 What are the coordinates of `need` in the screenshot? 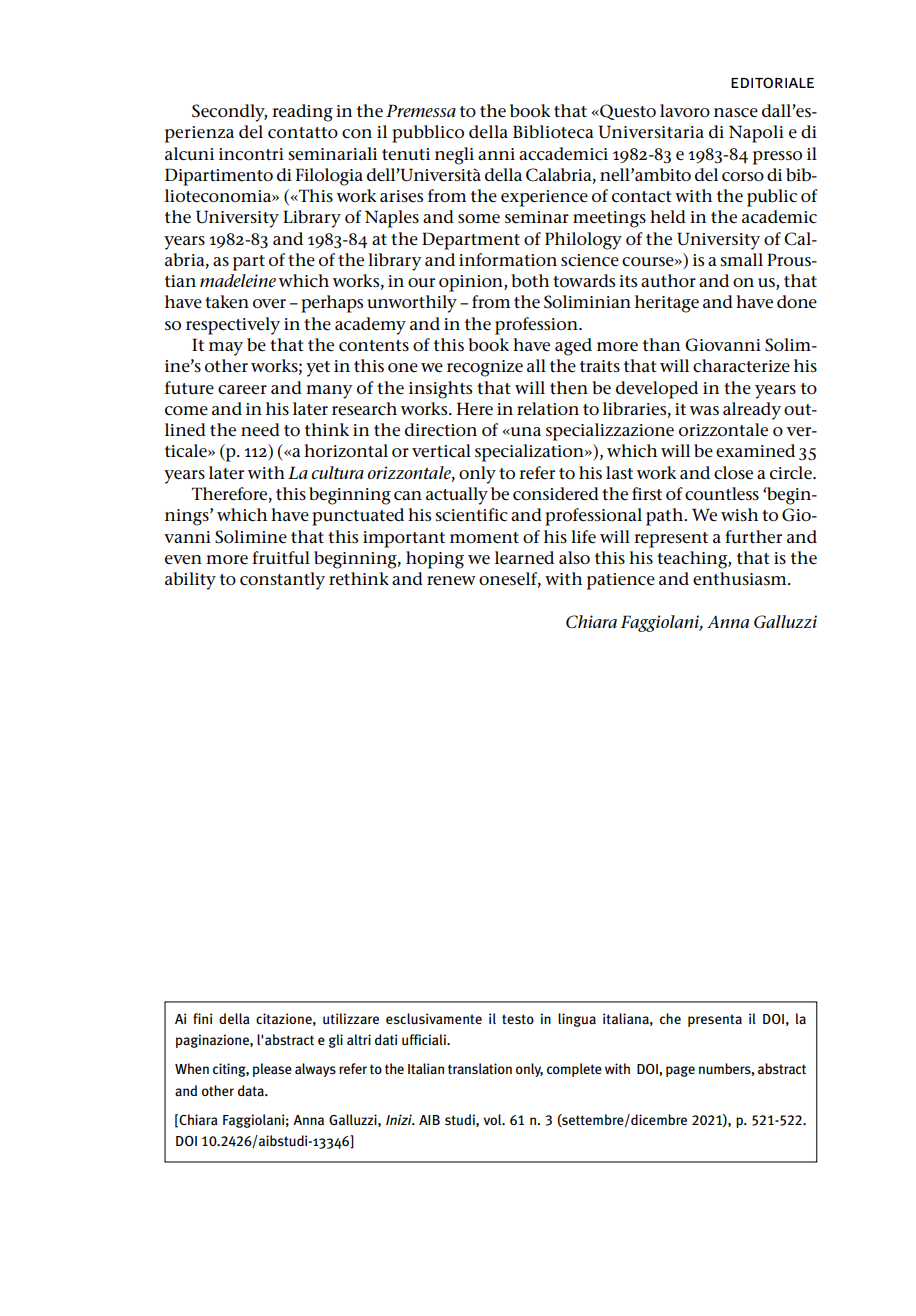 It's located at (260, 430).
